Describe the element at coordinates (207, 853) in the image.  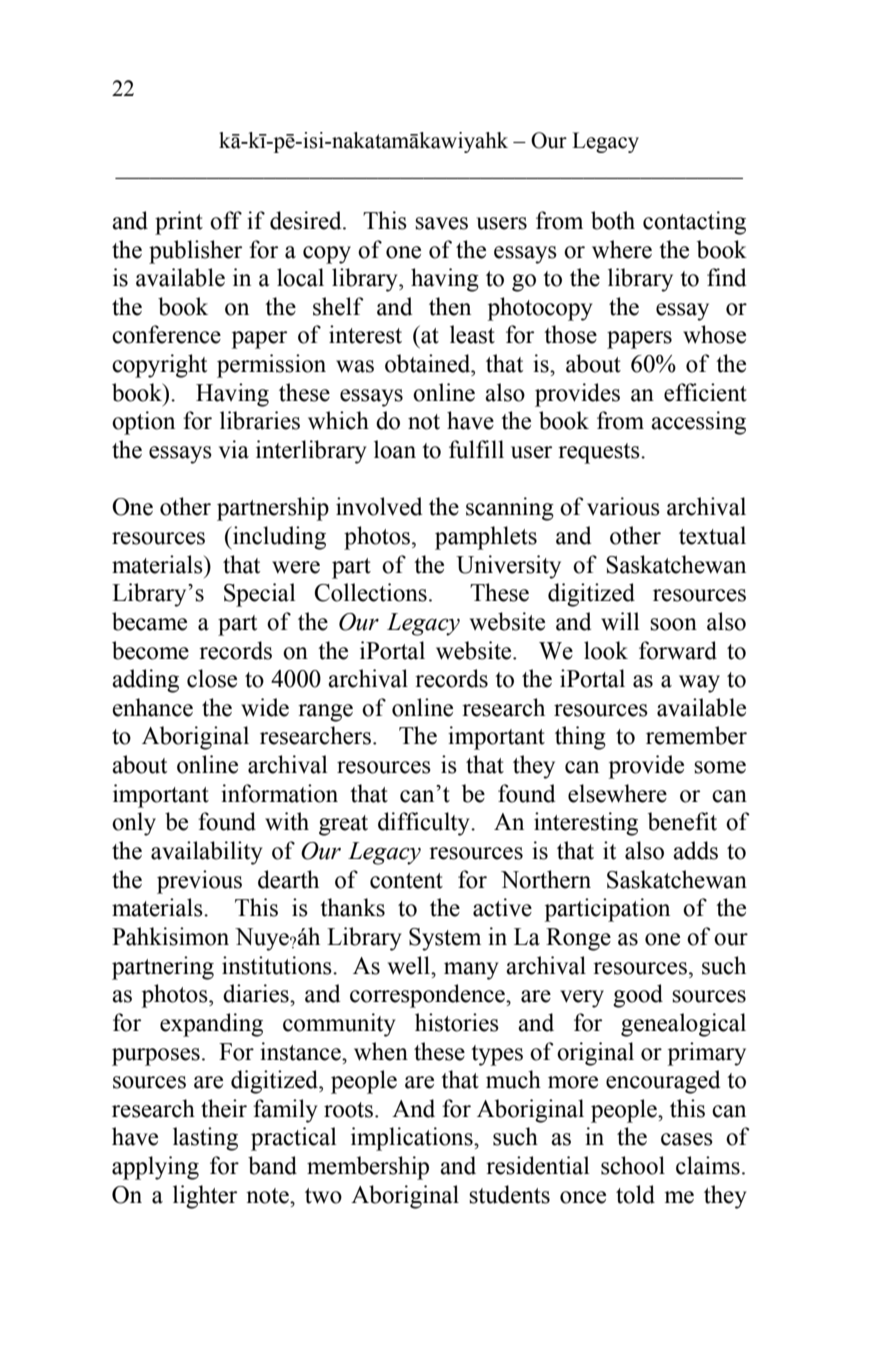
I see `availability` at that location.
